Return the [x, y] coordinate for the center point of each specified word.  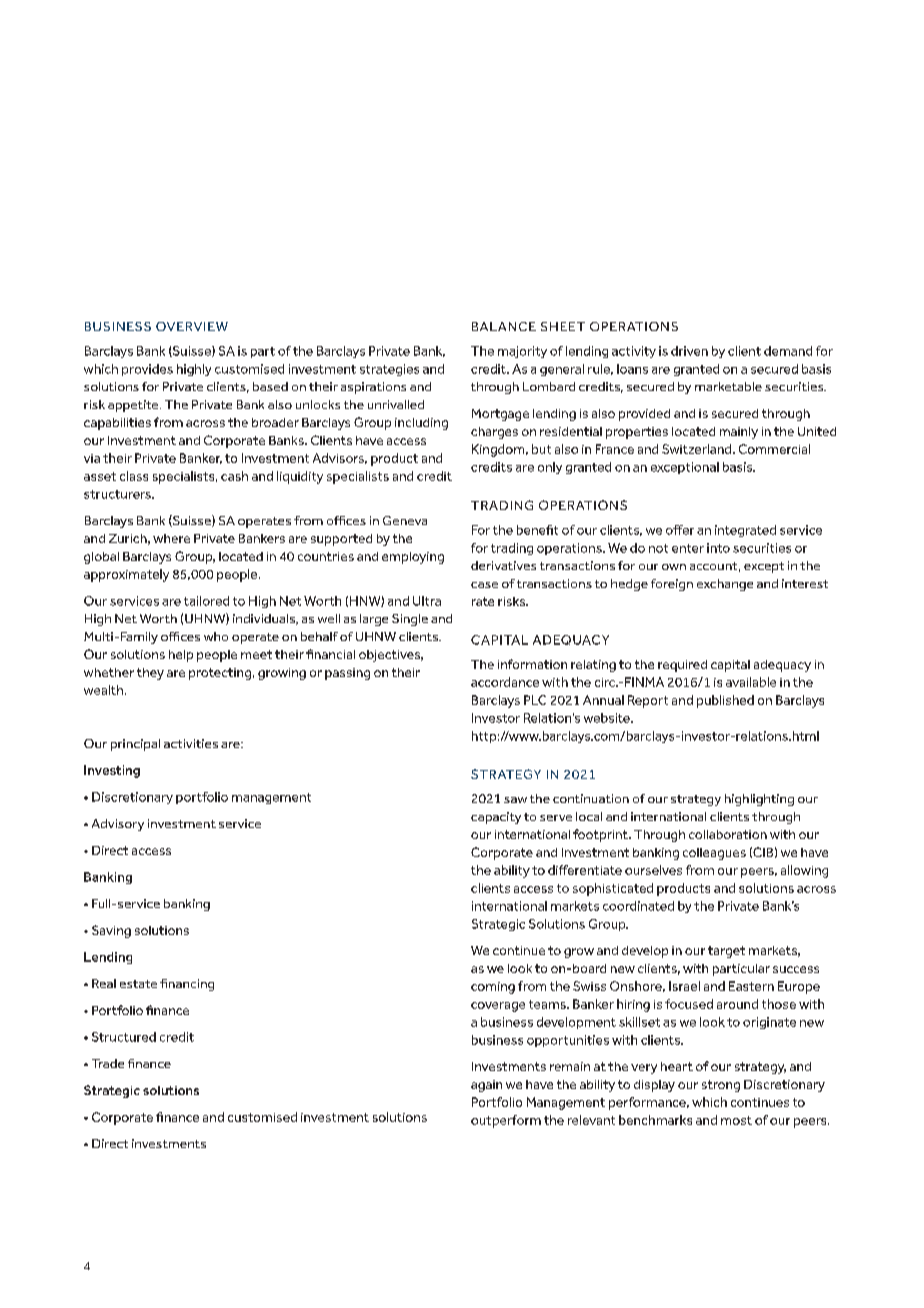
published [725, 701]
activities [191, 743]
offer [680, 530]
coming [493, 988]
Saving [111, 931]
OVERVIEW [192, 326]
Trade [108, 1063]
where [171, 538]
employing [413, 558]
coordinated [638, 906]
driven [689, 351]
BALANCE [504, 326]
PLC [535, 700]
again [486, 1086]
